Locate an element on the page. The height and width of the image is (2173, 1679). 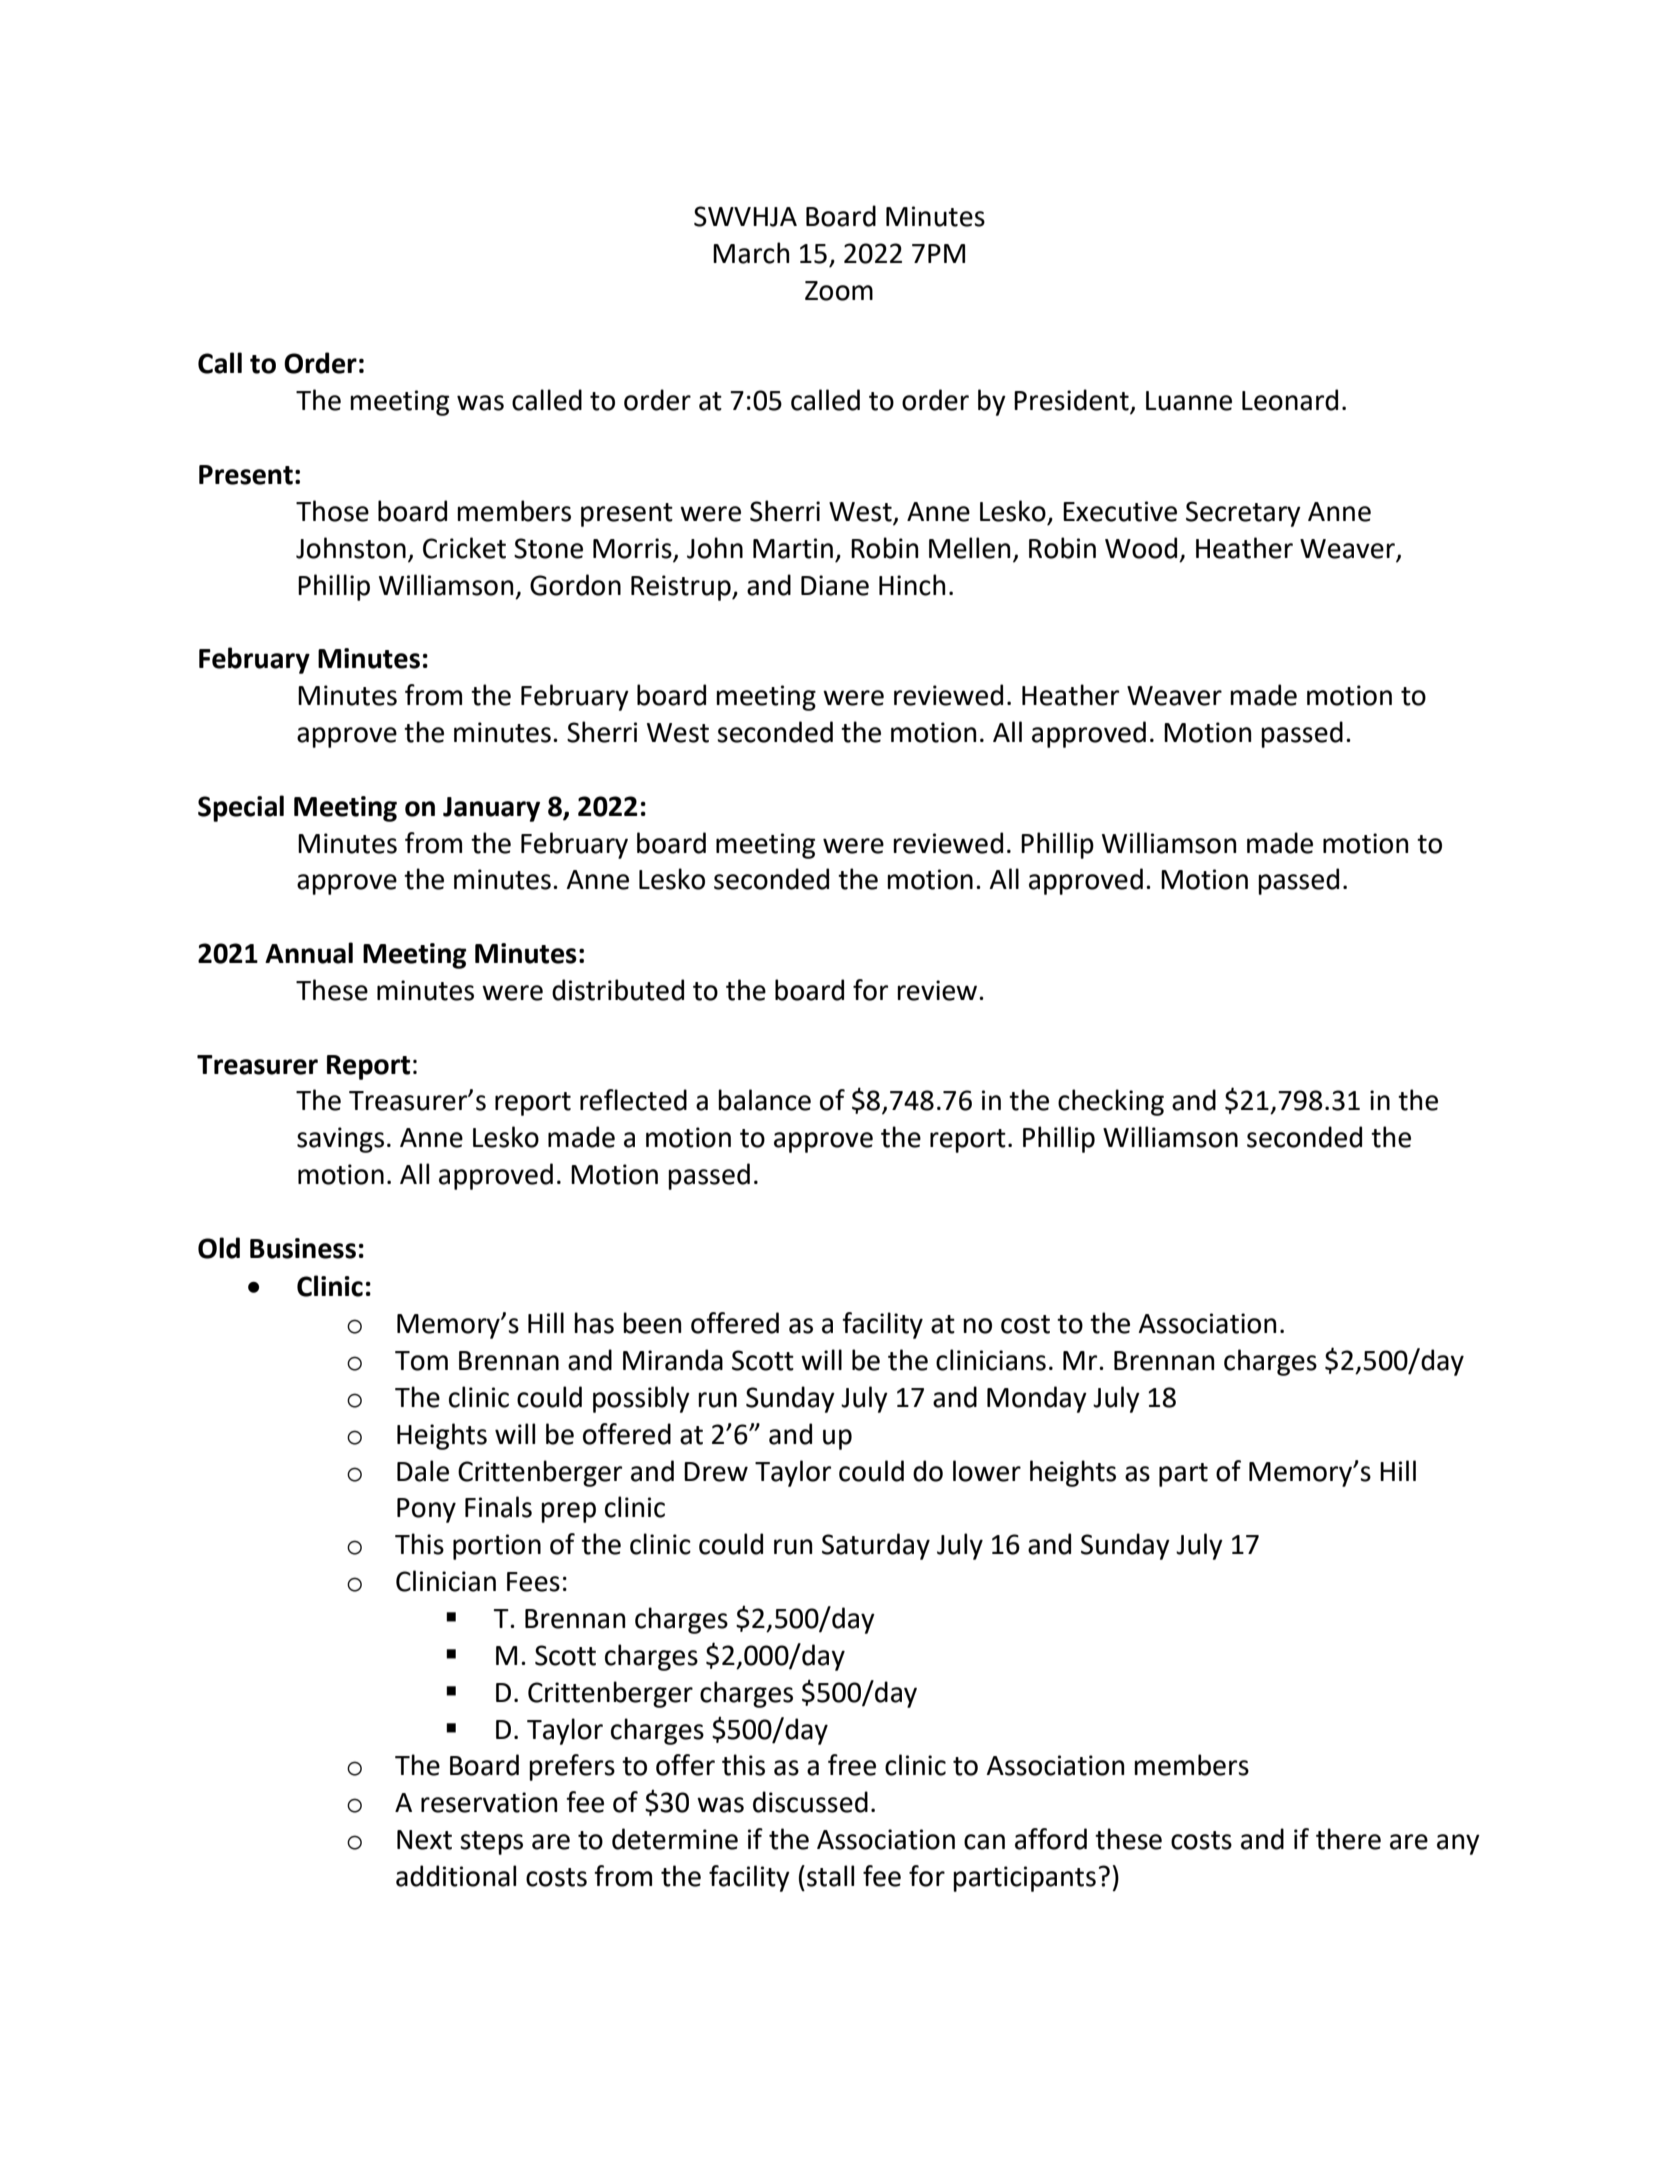
Diane is located at coordinates (835, 585).
